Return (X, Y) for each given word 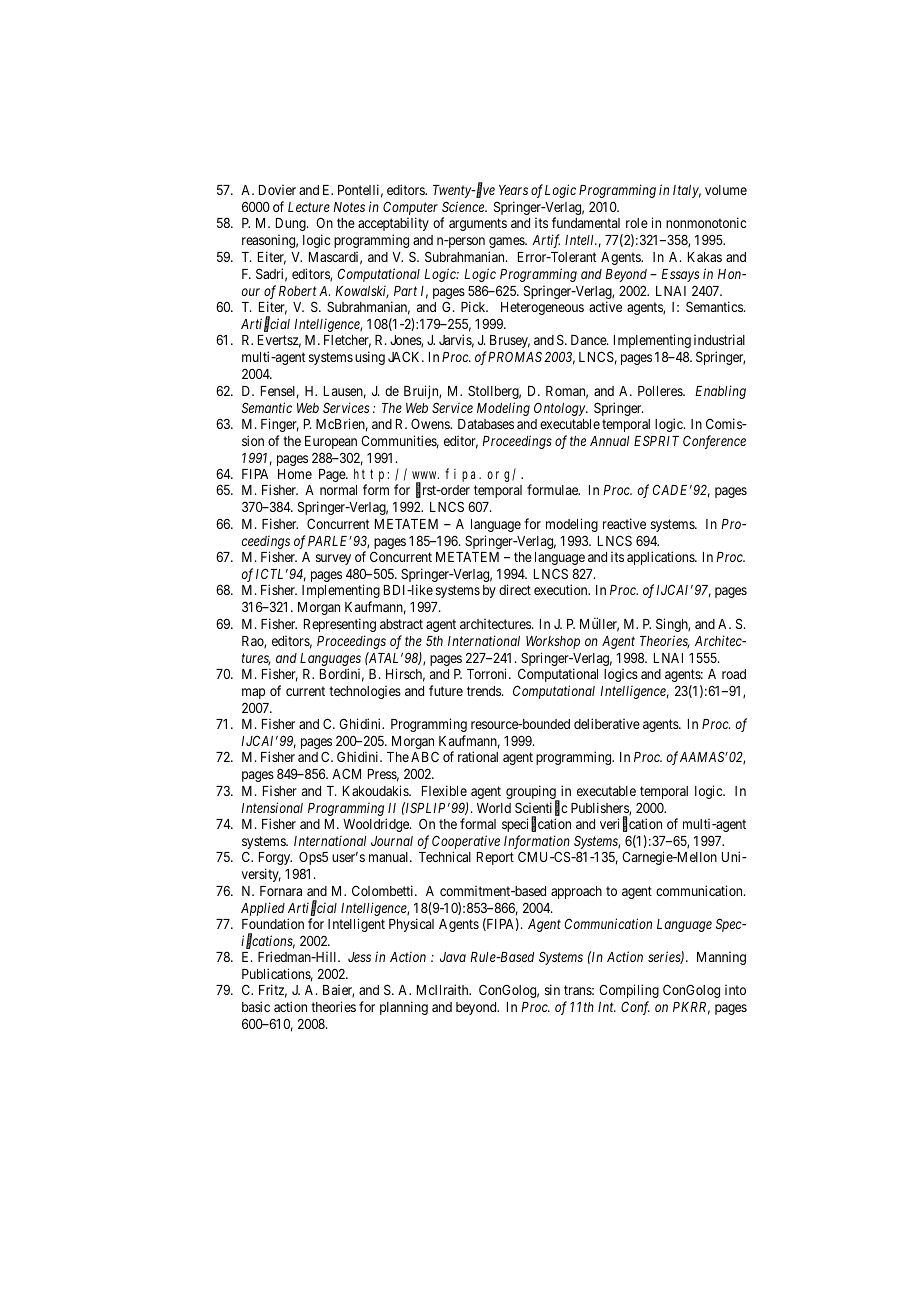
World (494, 808)
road (734, 674)
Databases (486, 424)
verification (631, 825)
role (637, 223)
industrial (719, 339)
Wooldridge (377, 825)
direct (515, 589)
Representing (340, 625)
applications (661, 558)
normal (338, 490)
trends (485, 691)
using (370, 358)
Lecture (309, 207)
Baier (338, 991)
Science (464, 206)
